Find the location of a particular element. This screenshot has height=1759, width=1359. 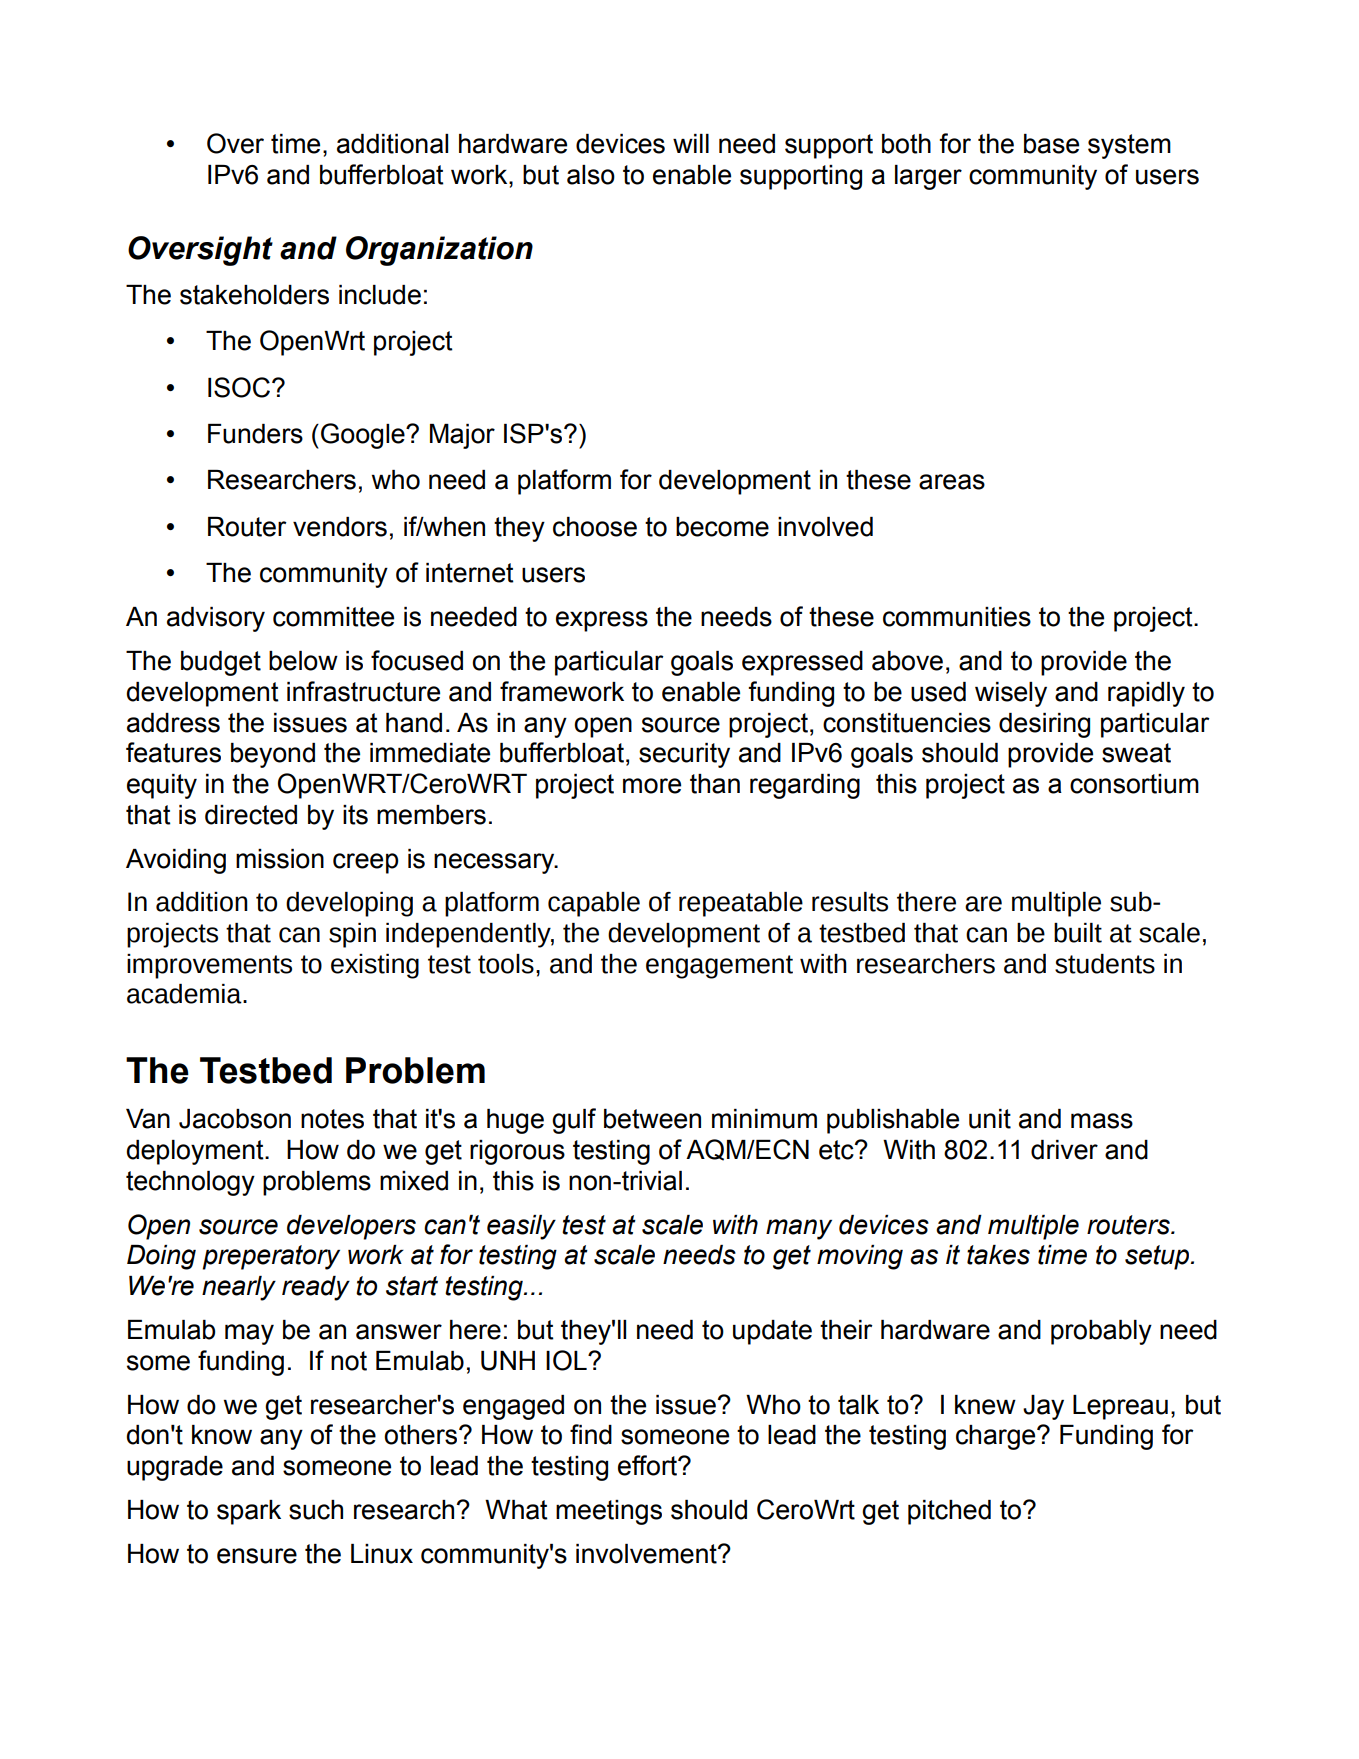

technology is located at coordinates (190, 1183).
